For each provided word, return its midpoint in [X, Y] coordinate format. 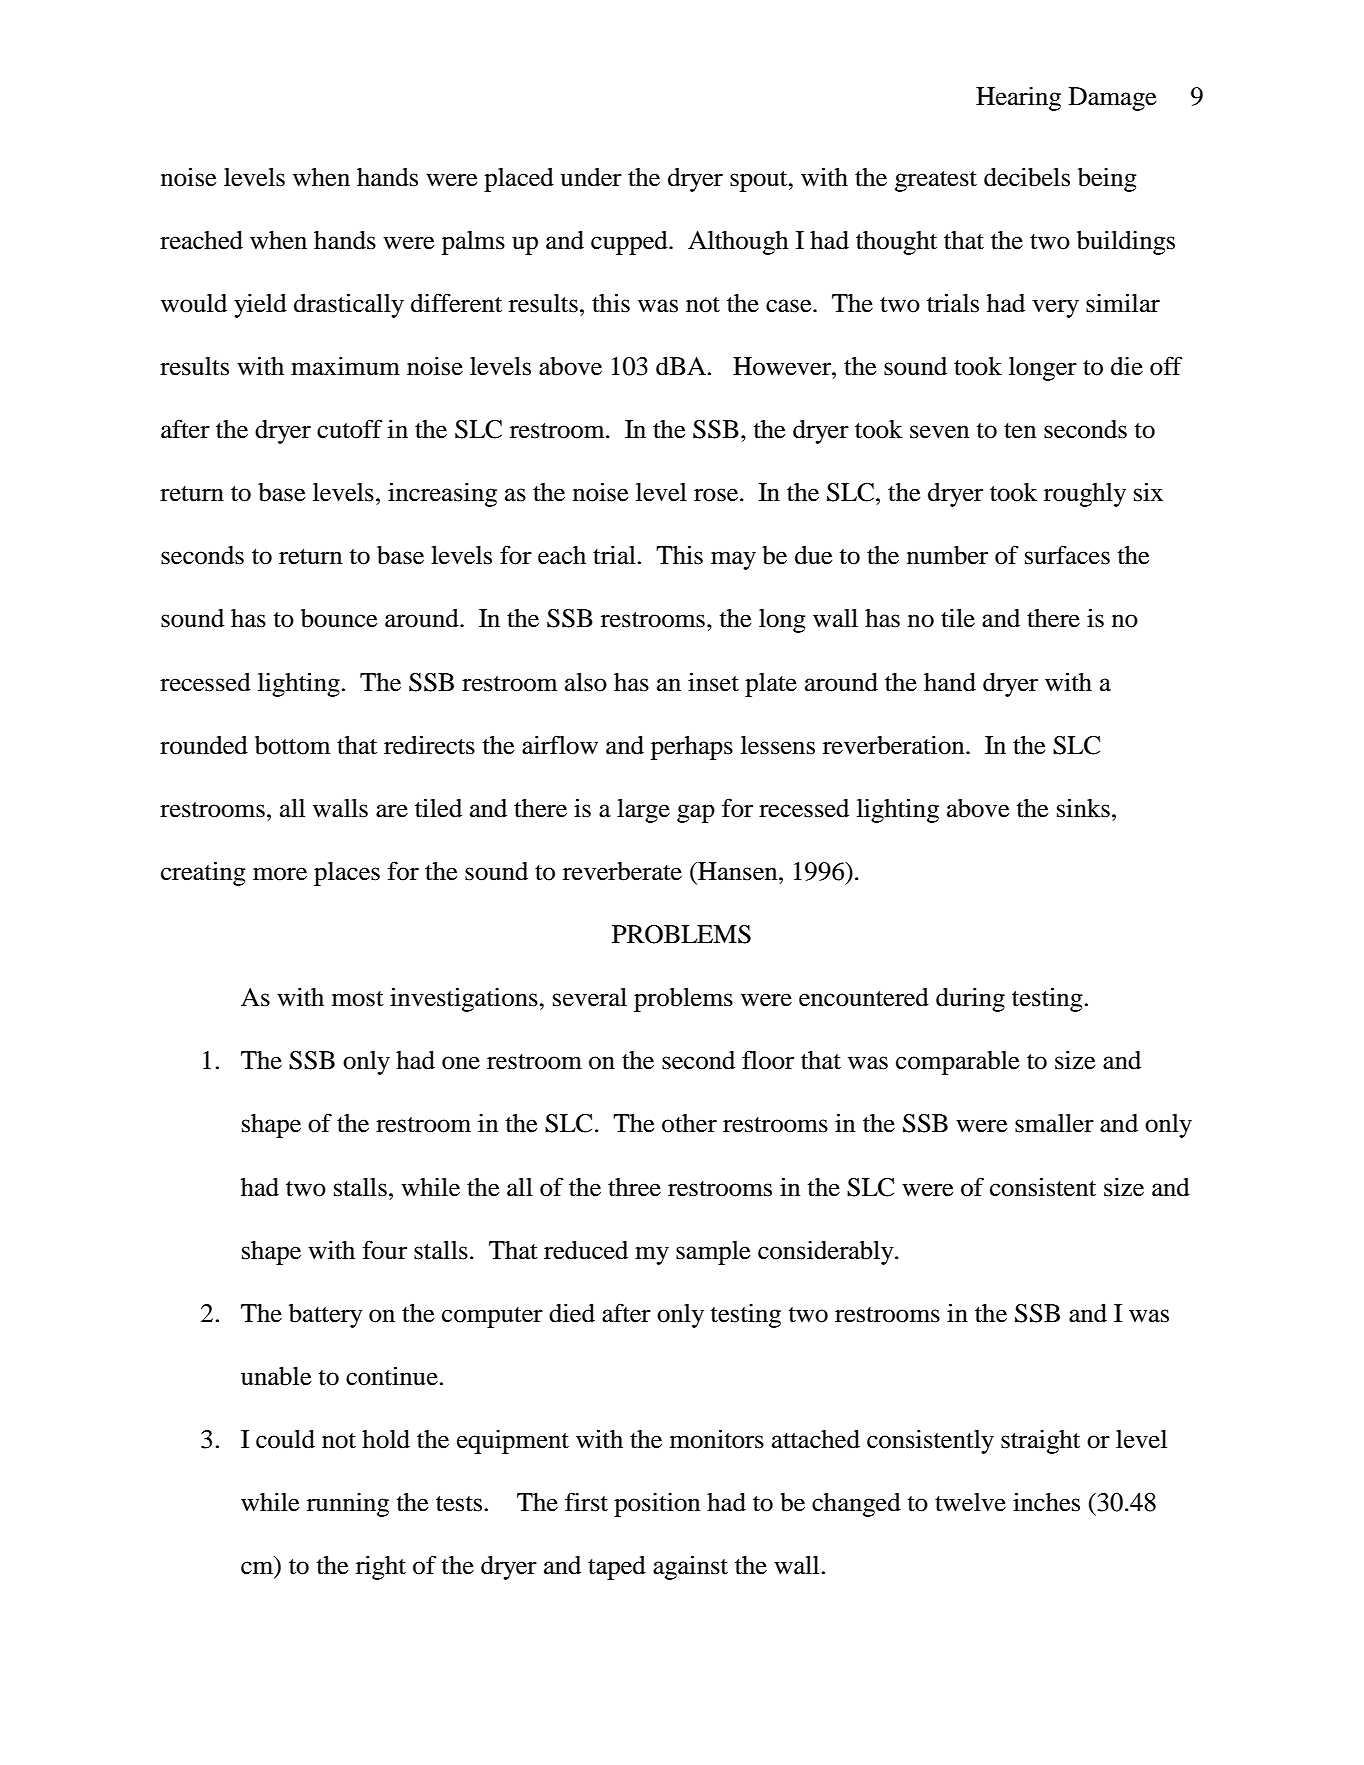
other [689, 1123]
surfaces [1067, 555]
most [358, 999]
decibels [1027, 177]
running [348, 1505]
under [591, 177]
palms [473, 243]
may [733, 560]
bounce [339, 618]
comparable [957, 1063]
